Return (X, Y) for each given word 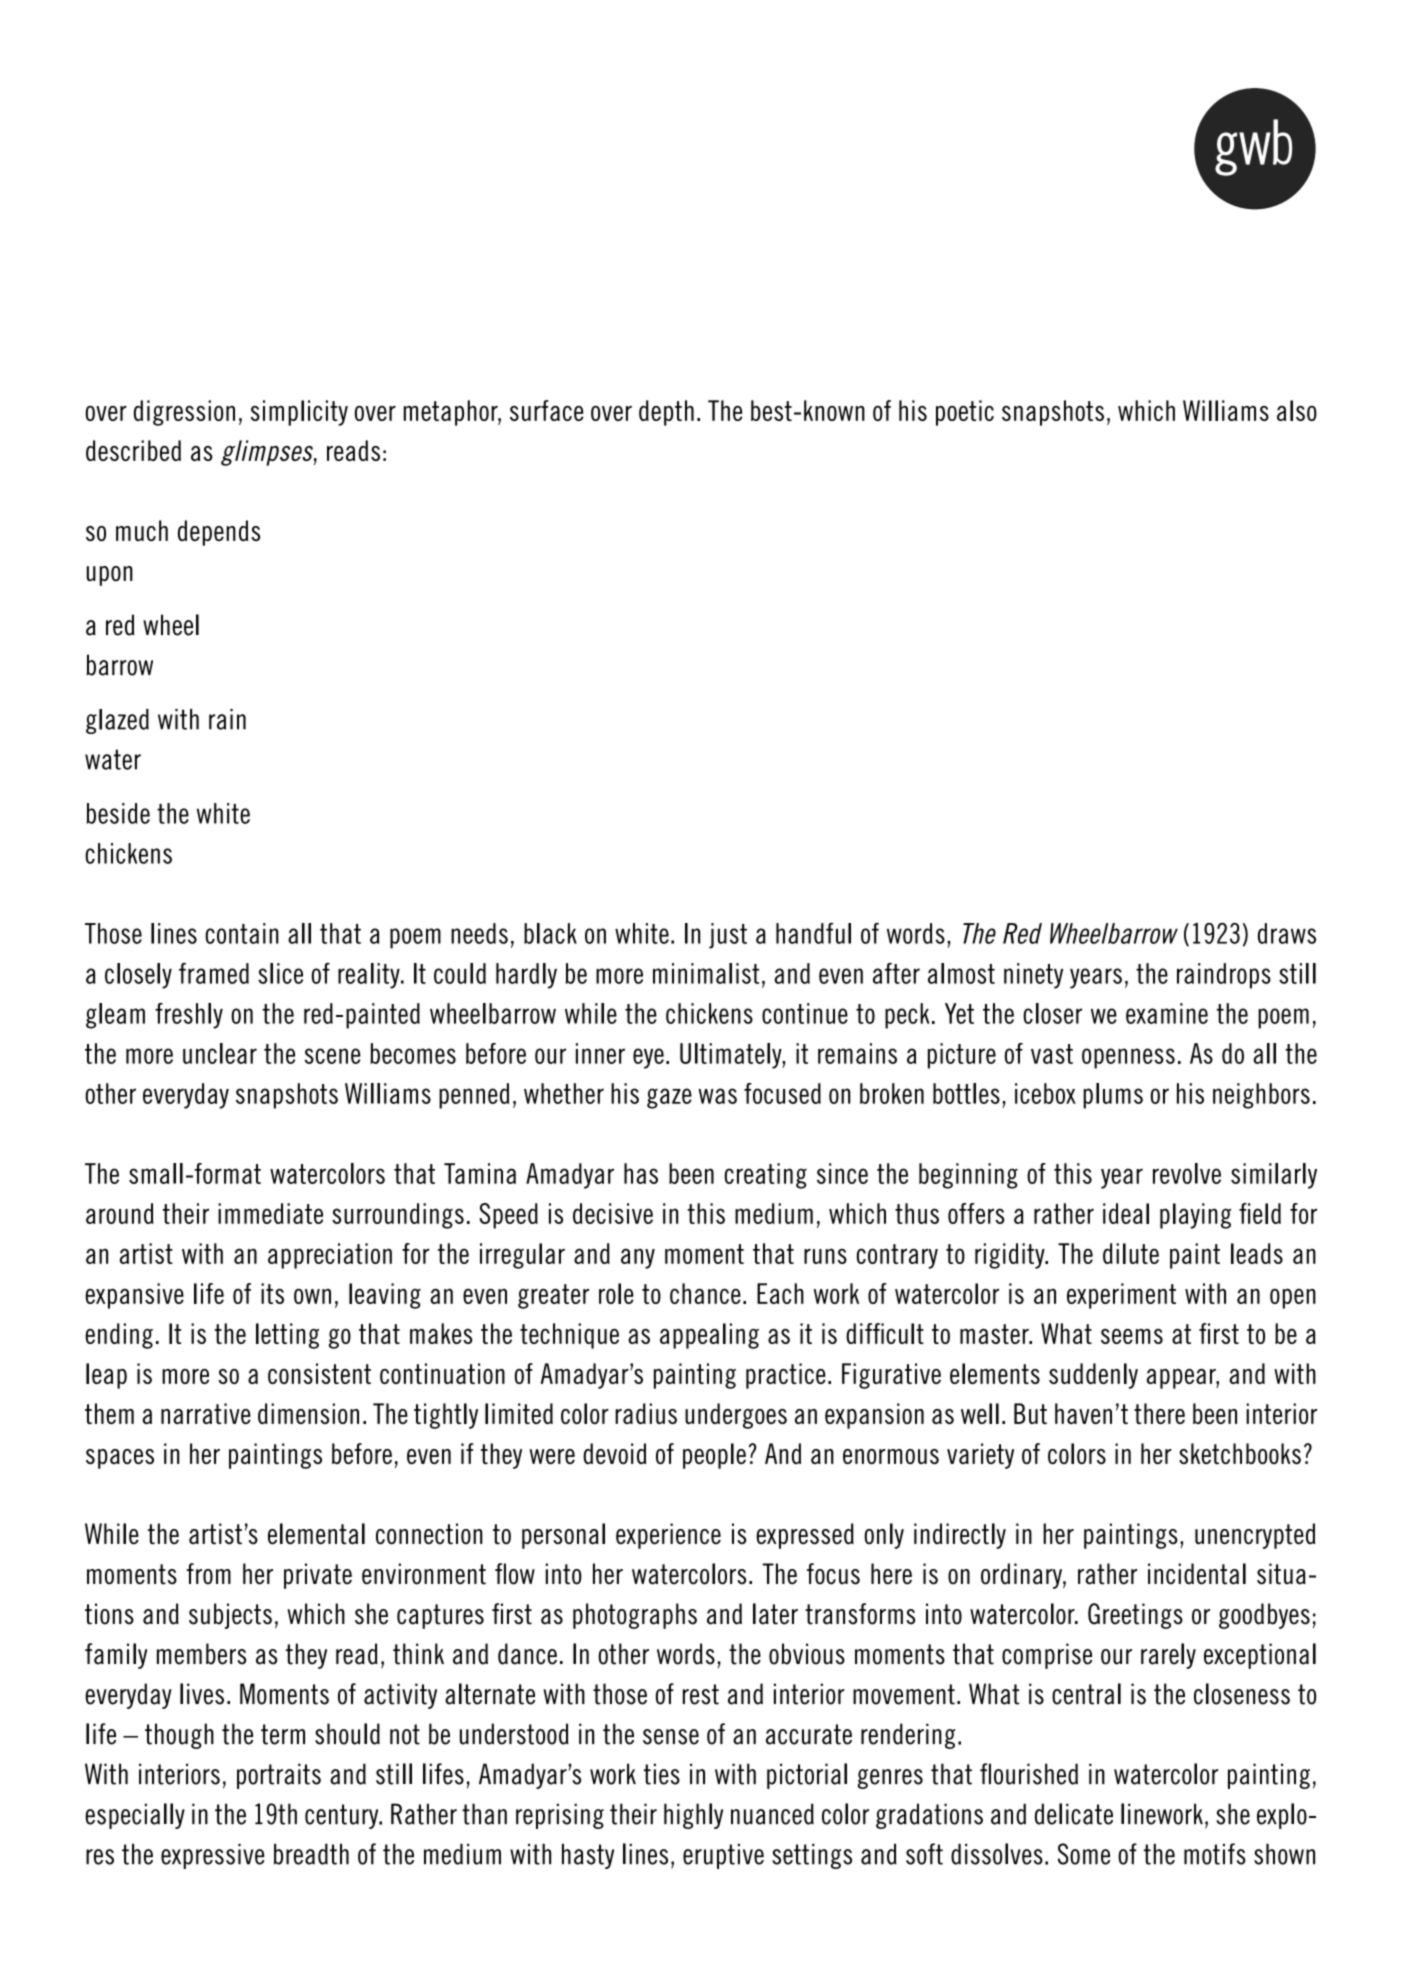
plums (1113, 1096)
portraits (279, 1776)
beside (118, 813)
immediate (270, 1213)
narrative (206, 1413)
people (714, 1456)
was (717, 1096)
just (728, 936)
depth (666, 413)
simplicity (299, 413)
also (1297, 410)
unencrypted (1255, 1536)
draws (1287, 933)
